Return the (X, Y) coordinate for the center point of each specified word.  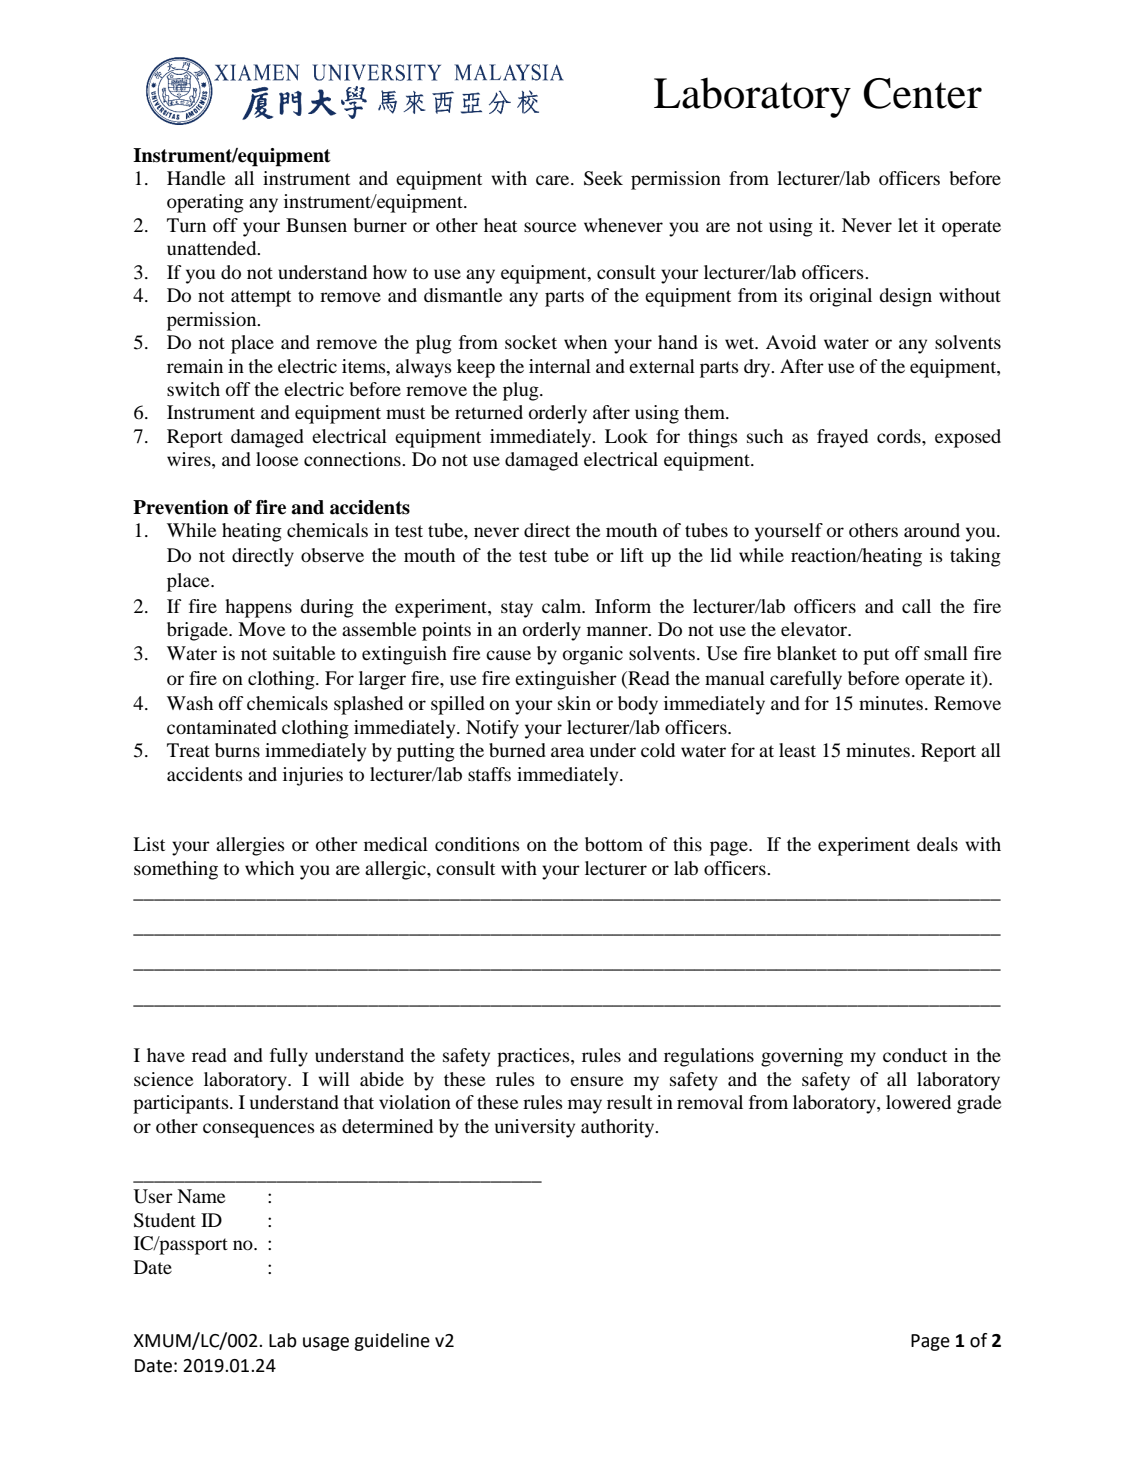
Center (922, 93)
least (797, 750)
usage (326, 1344)
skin (574, 703)
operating (205, 203)
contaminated (222, 727)
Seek (603, 178)
